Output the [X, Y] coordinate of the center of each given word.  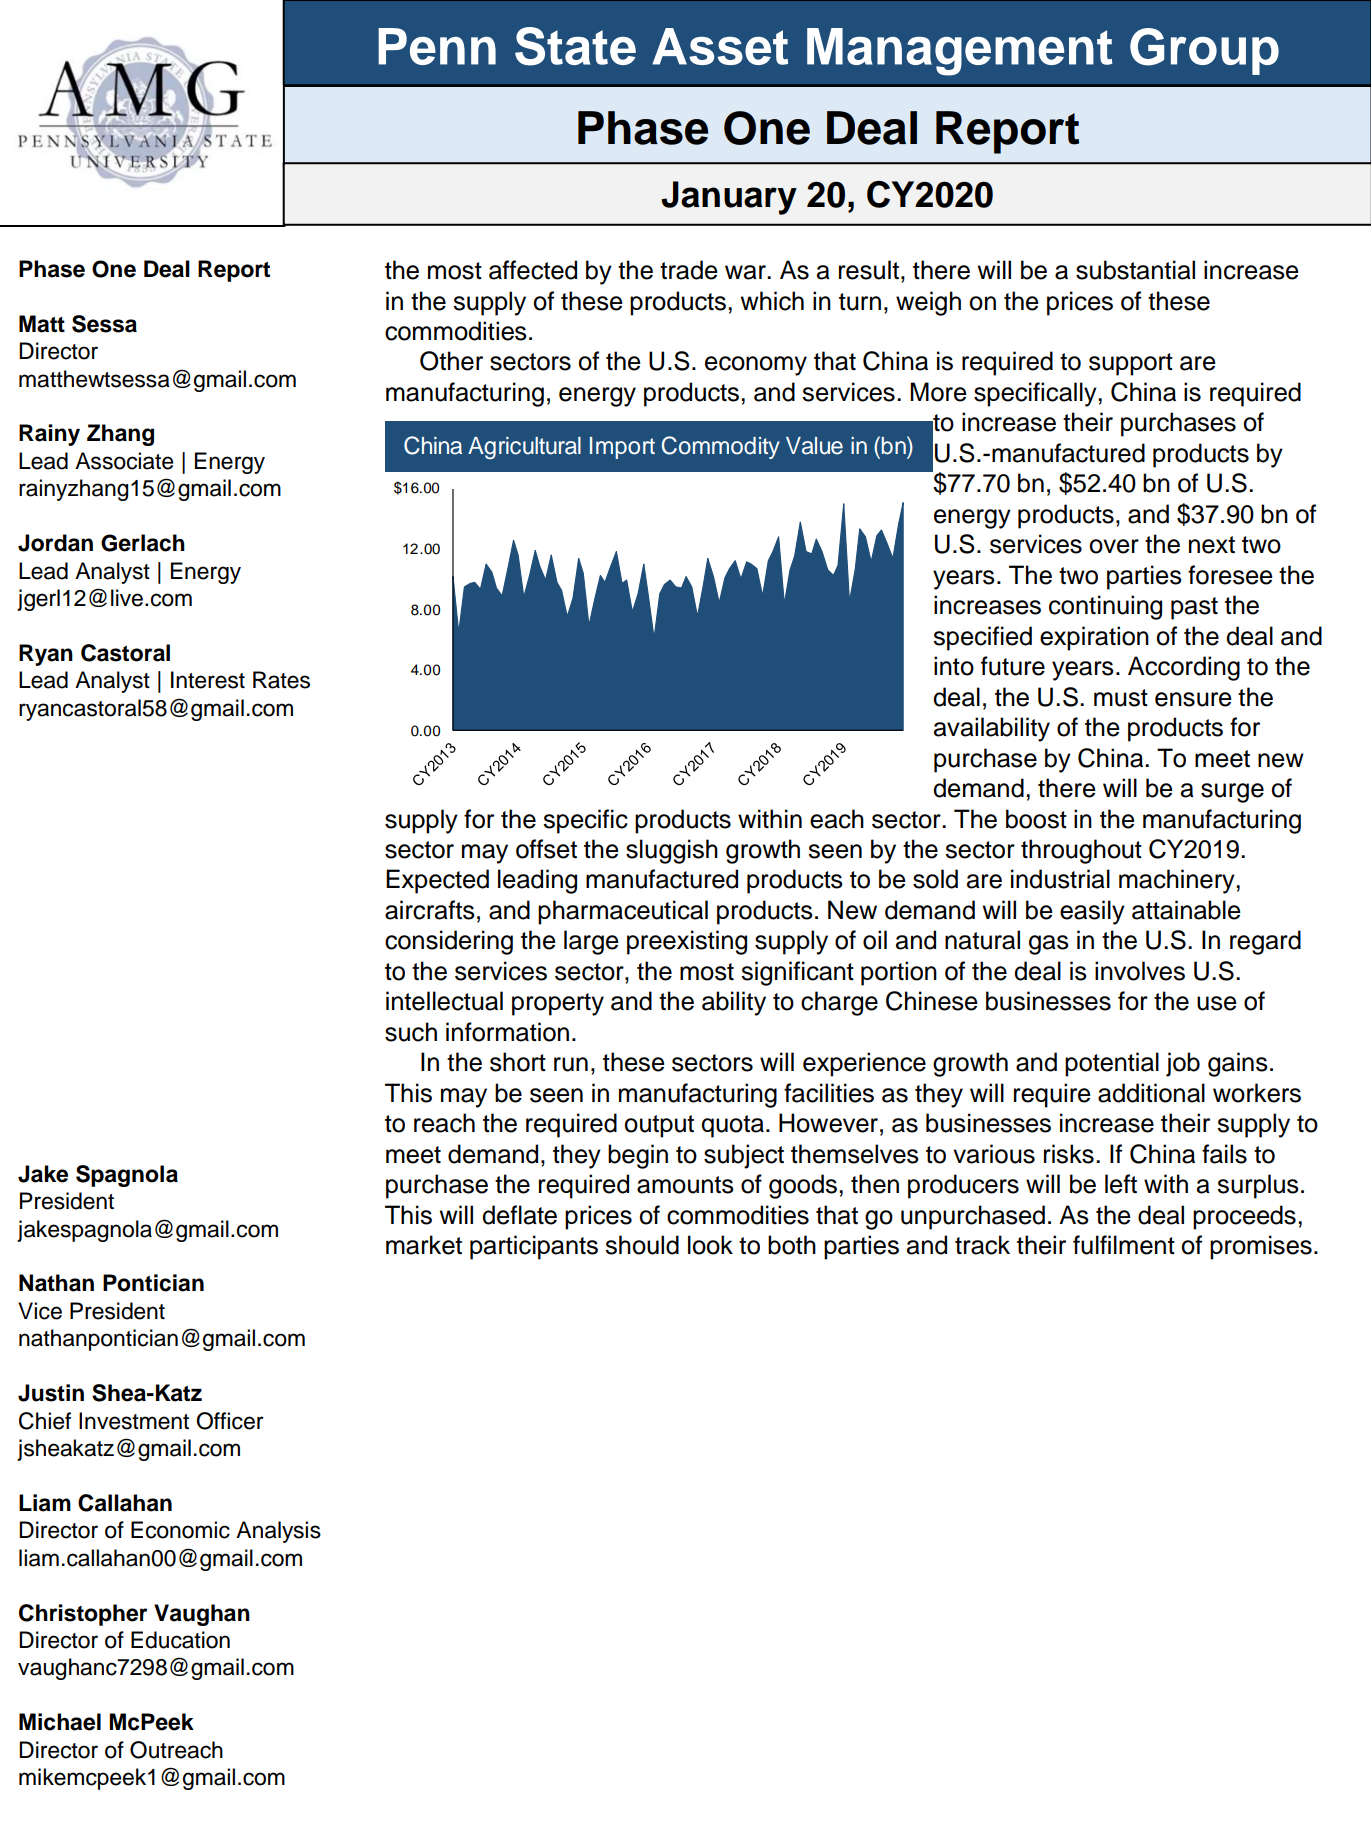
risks [1069, 1154]
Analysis [278, 1532]
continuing [1105, 607]
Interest [208, 680]
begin [638, 1156]
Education [180, 1640]
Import [622, 448]
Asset [720, 46]
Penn [437, 46]
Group [1204, 51]
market [424, 1245]
